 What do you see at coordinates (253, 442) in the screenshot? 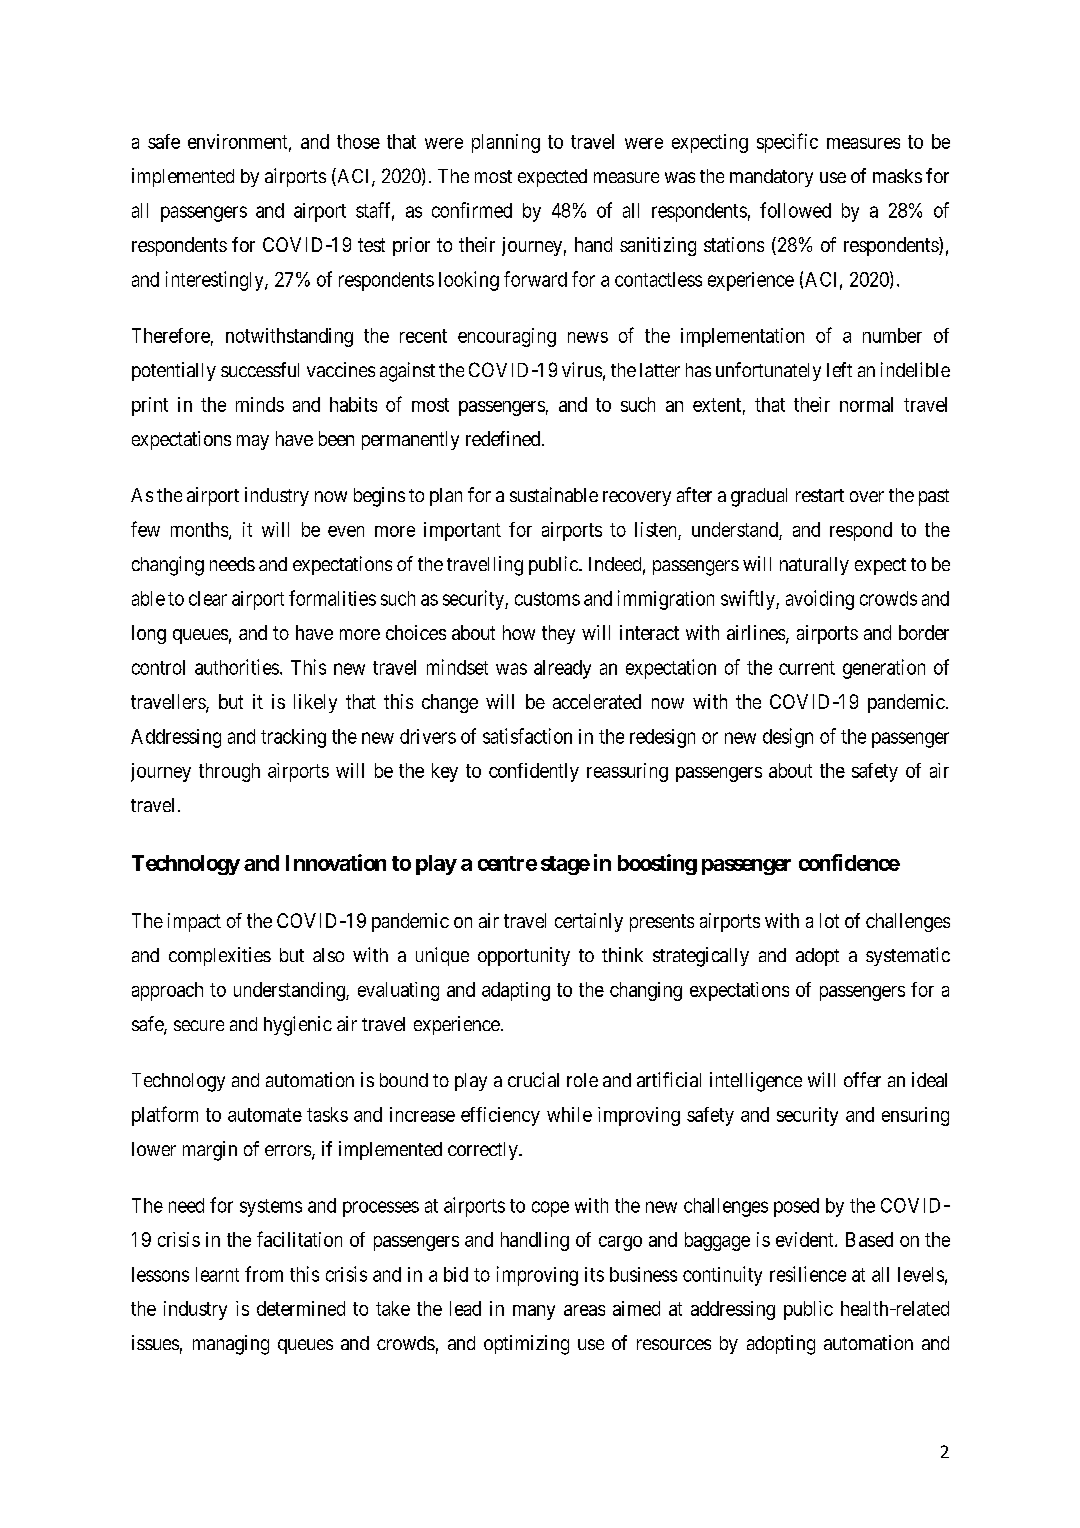
I see `may` at bounding box center [253, 442].
